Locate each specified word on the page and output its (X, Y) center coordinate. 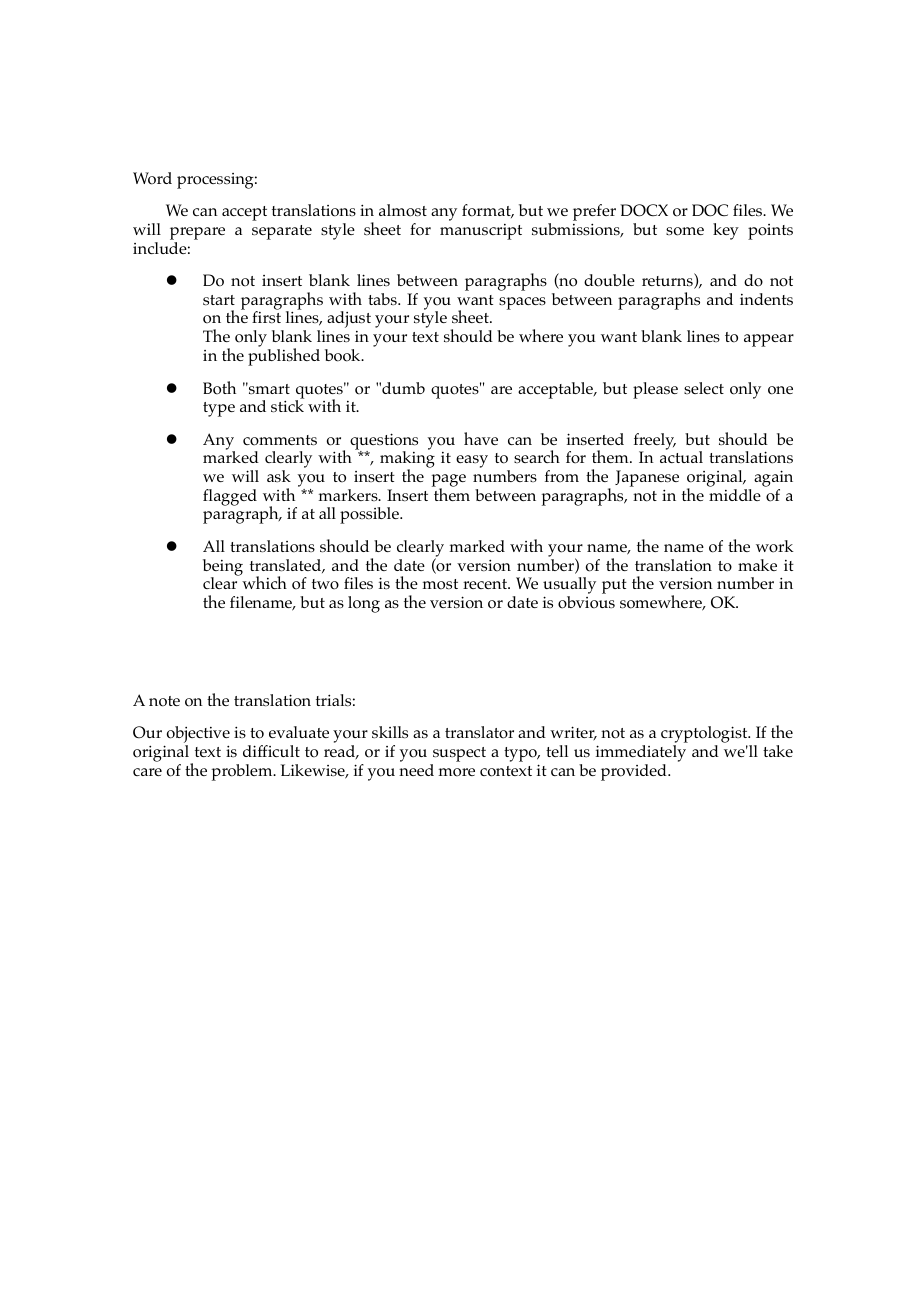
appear (769, 340)
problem (243, 772)
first (266, 317)
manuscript (481, 232)
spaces (522, 303)
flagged (230, 497)
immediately (641, 755)
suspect (458, 756)
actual (681, 456)
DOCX (644, 210)
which (264, 582)
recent (486, 584)
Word (152, 178)
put (614, 586)
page (448, 481)
